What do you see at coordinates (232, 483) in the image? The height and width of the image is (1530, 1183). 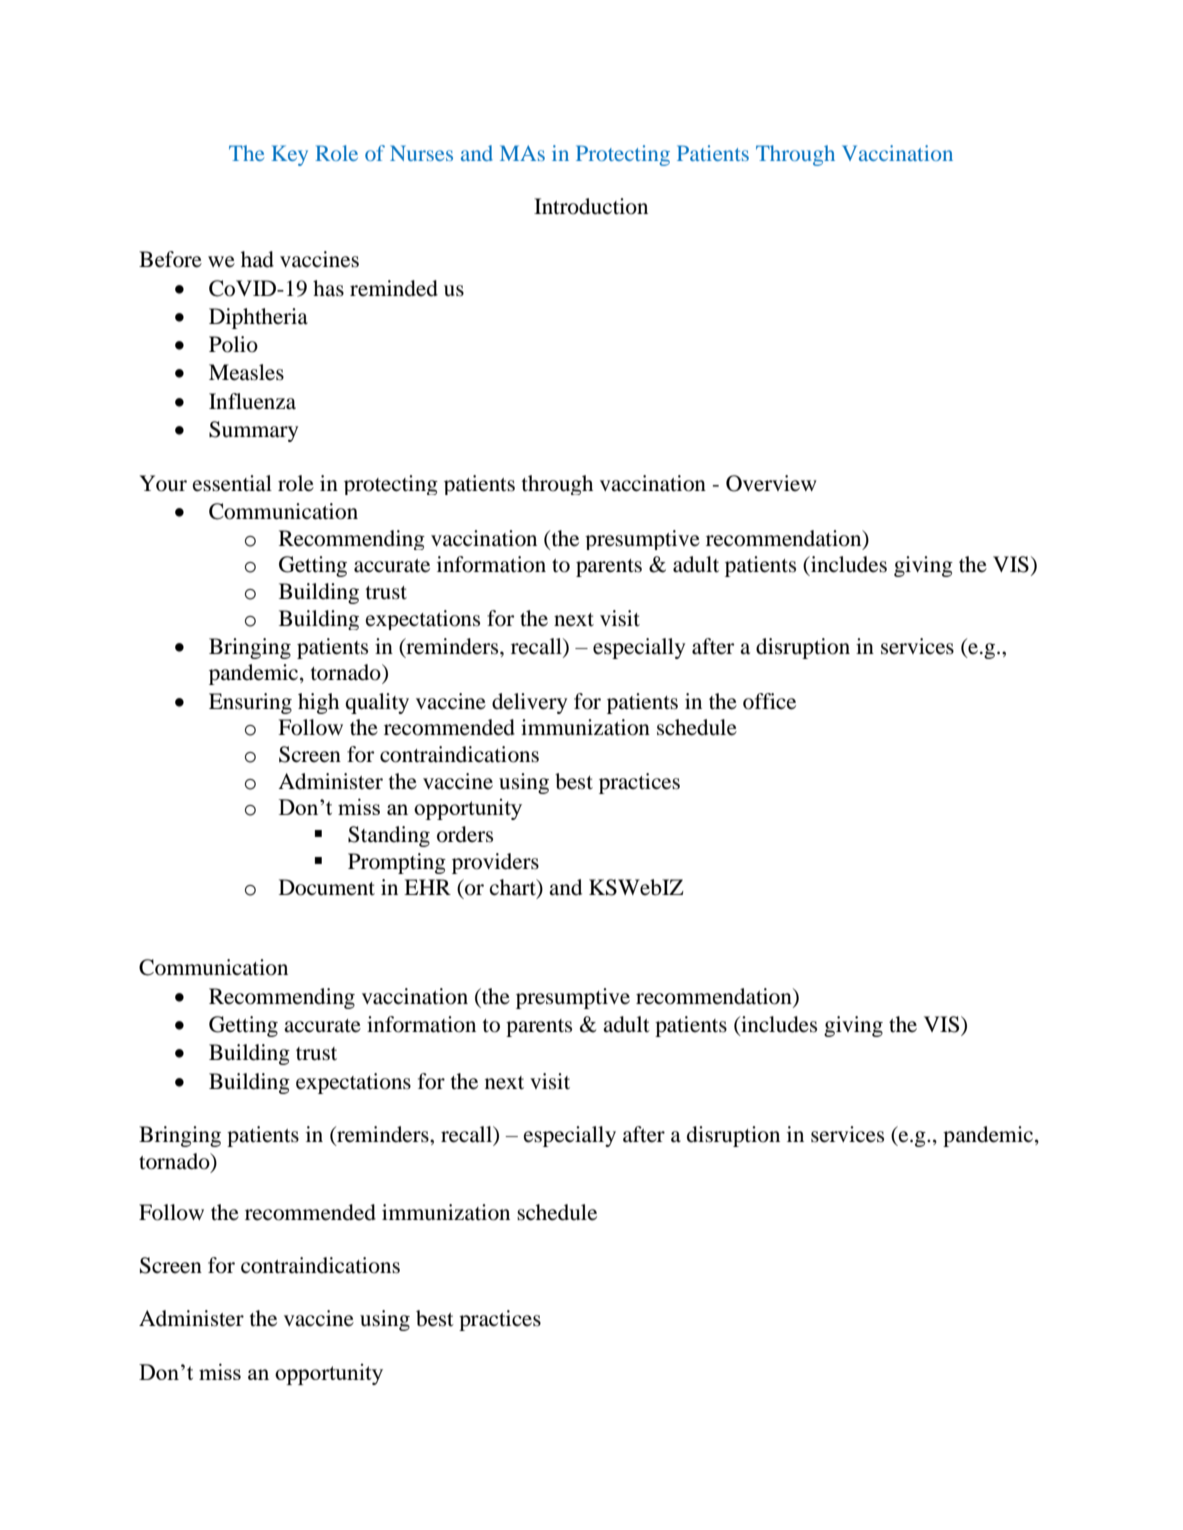 I see `essential` at bounding box center [232, 483].
